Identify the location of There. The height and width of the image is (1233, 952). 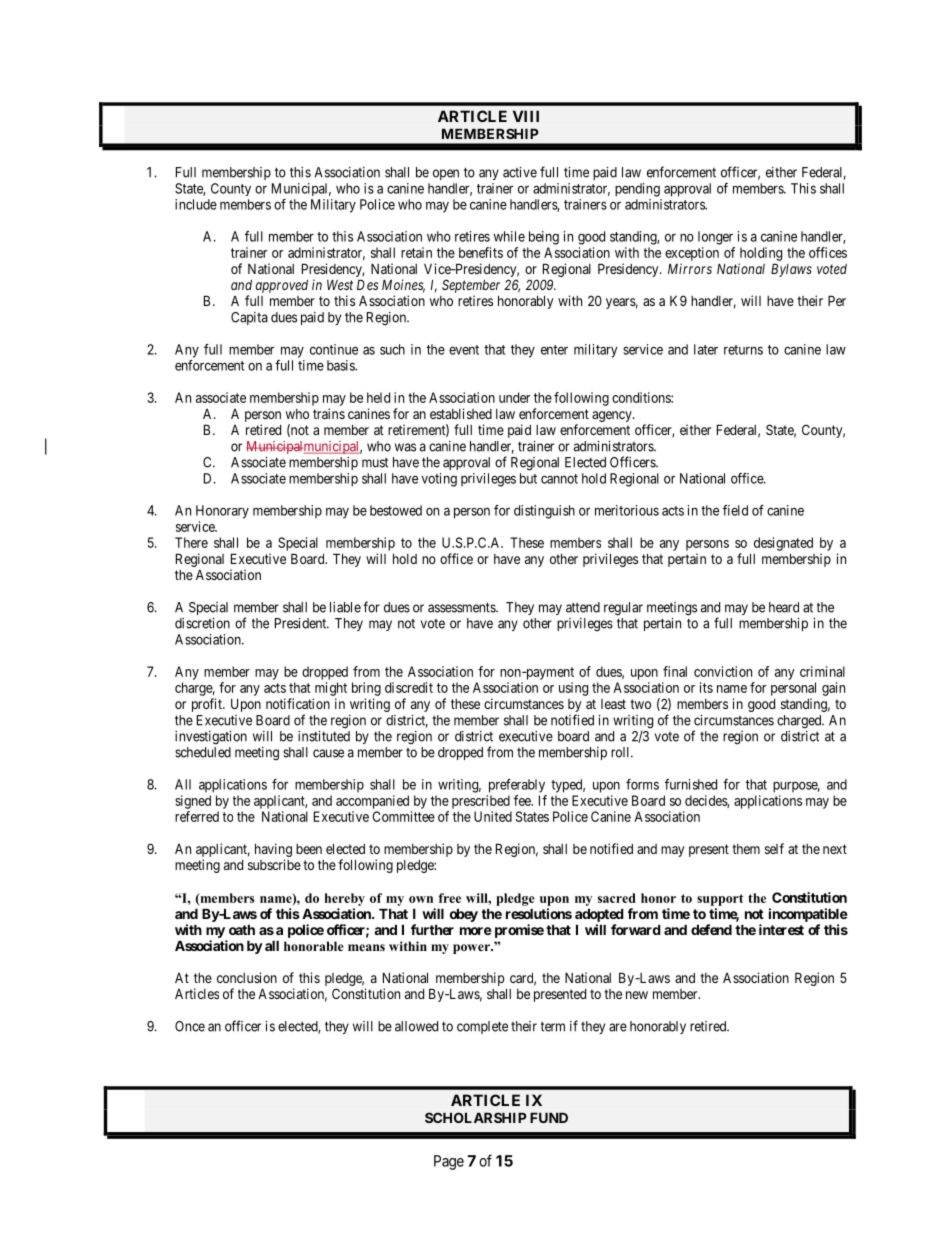
(191, 542).
